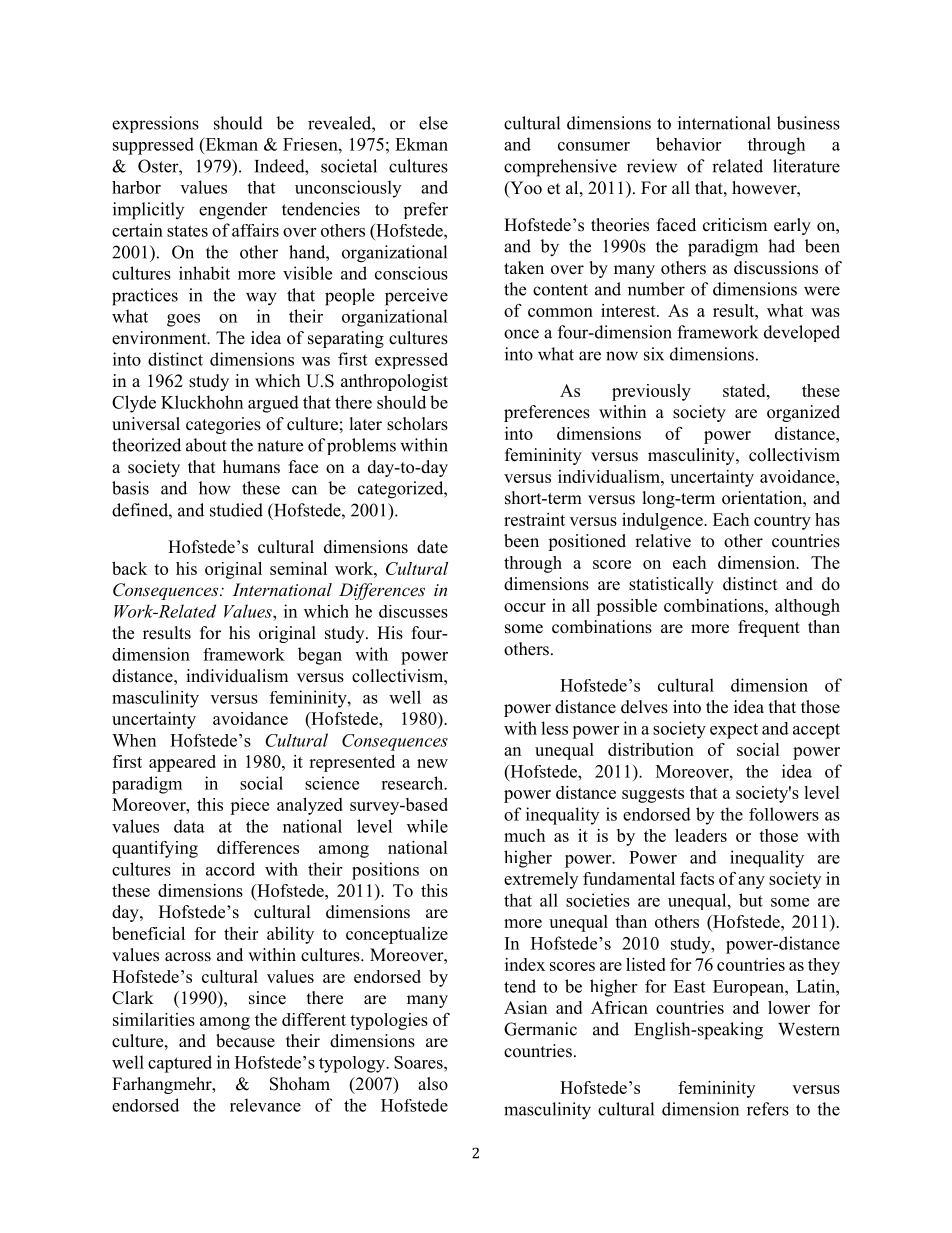  Describe the element at coordinates (433, 123) in the document. I see `else` at that location.
